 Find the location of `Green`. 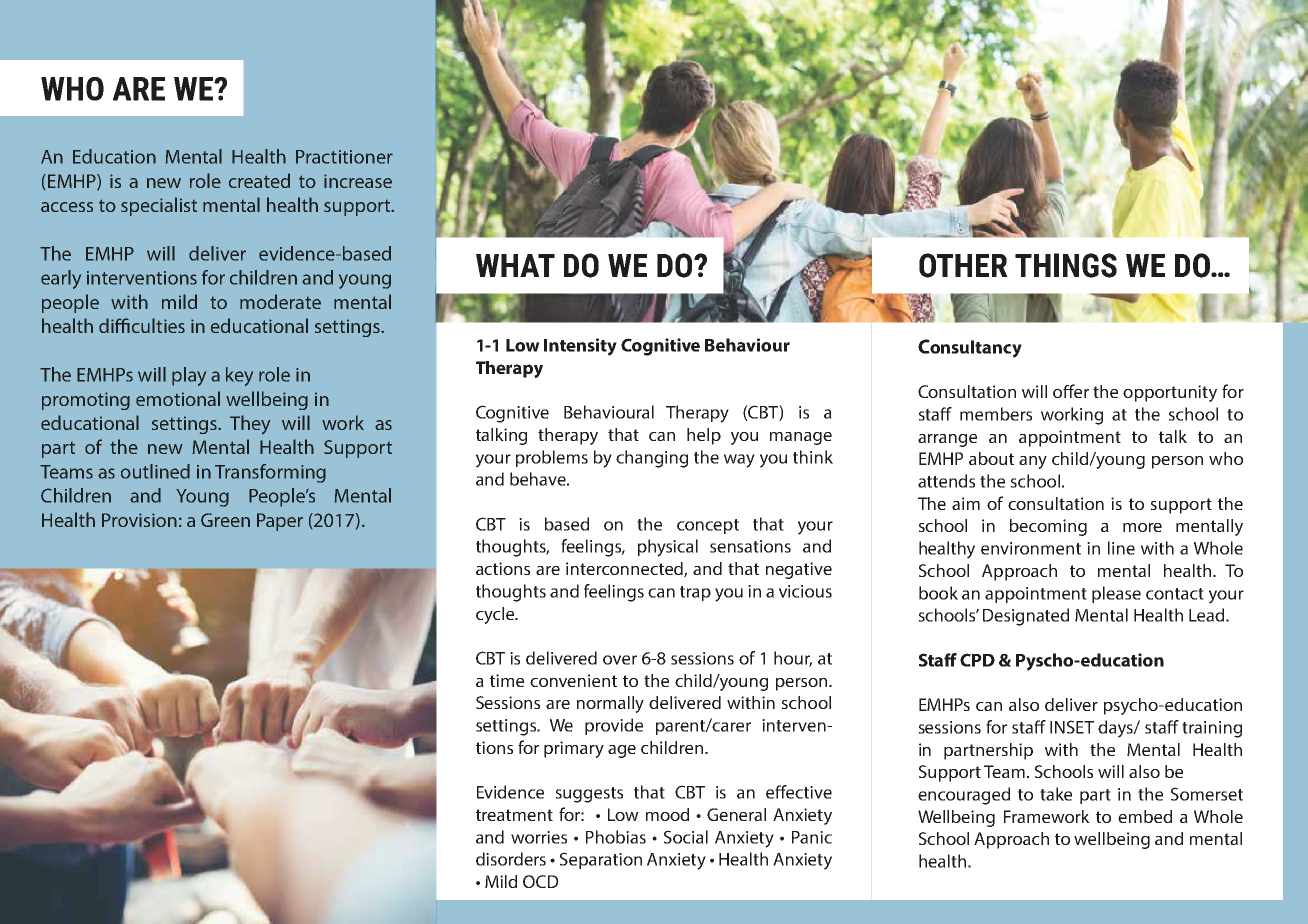

Green is located at coordinates (225, 520).
